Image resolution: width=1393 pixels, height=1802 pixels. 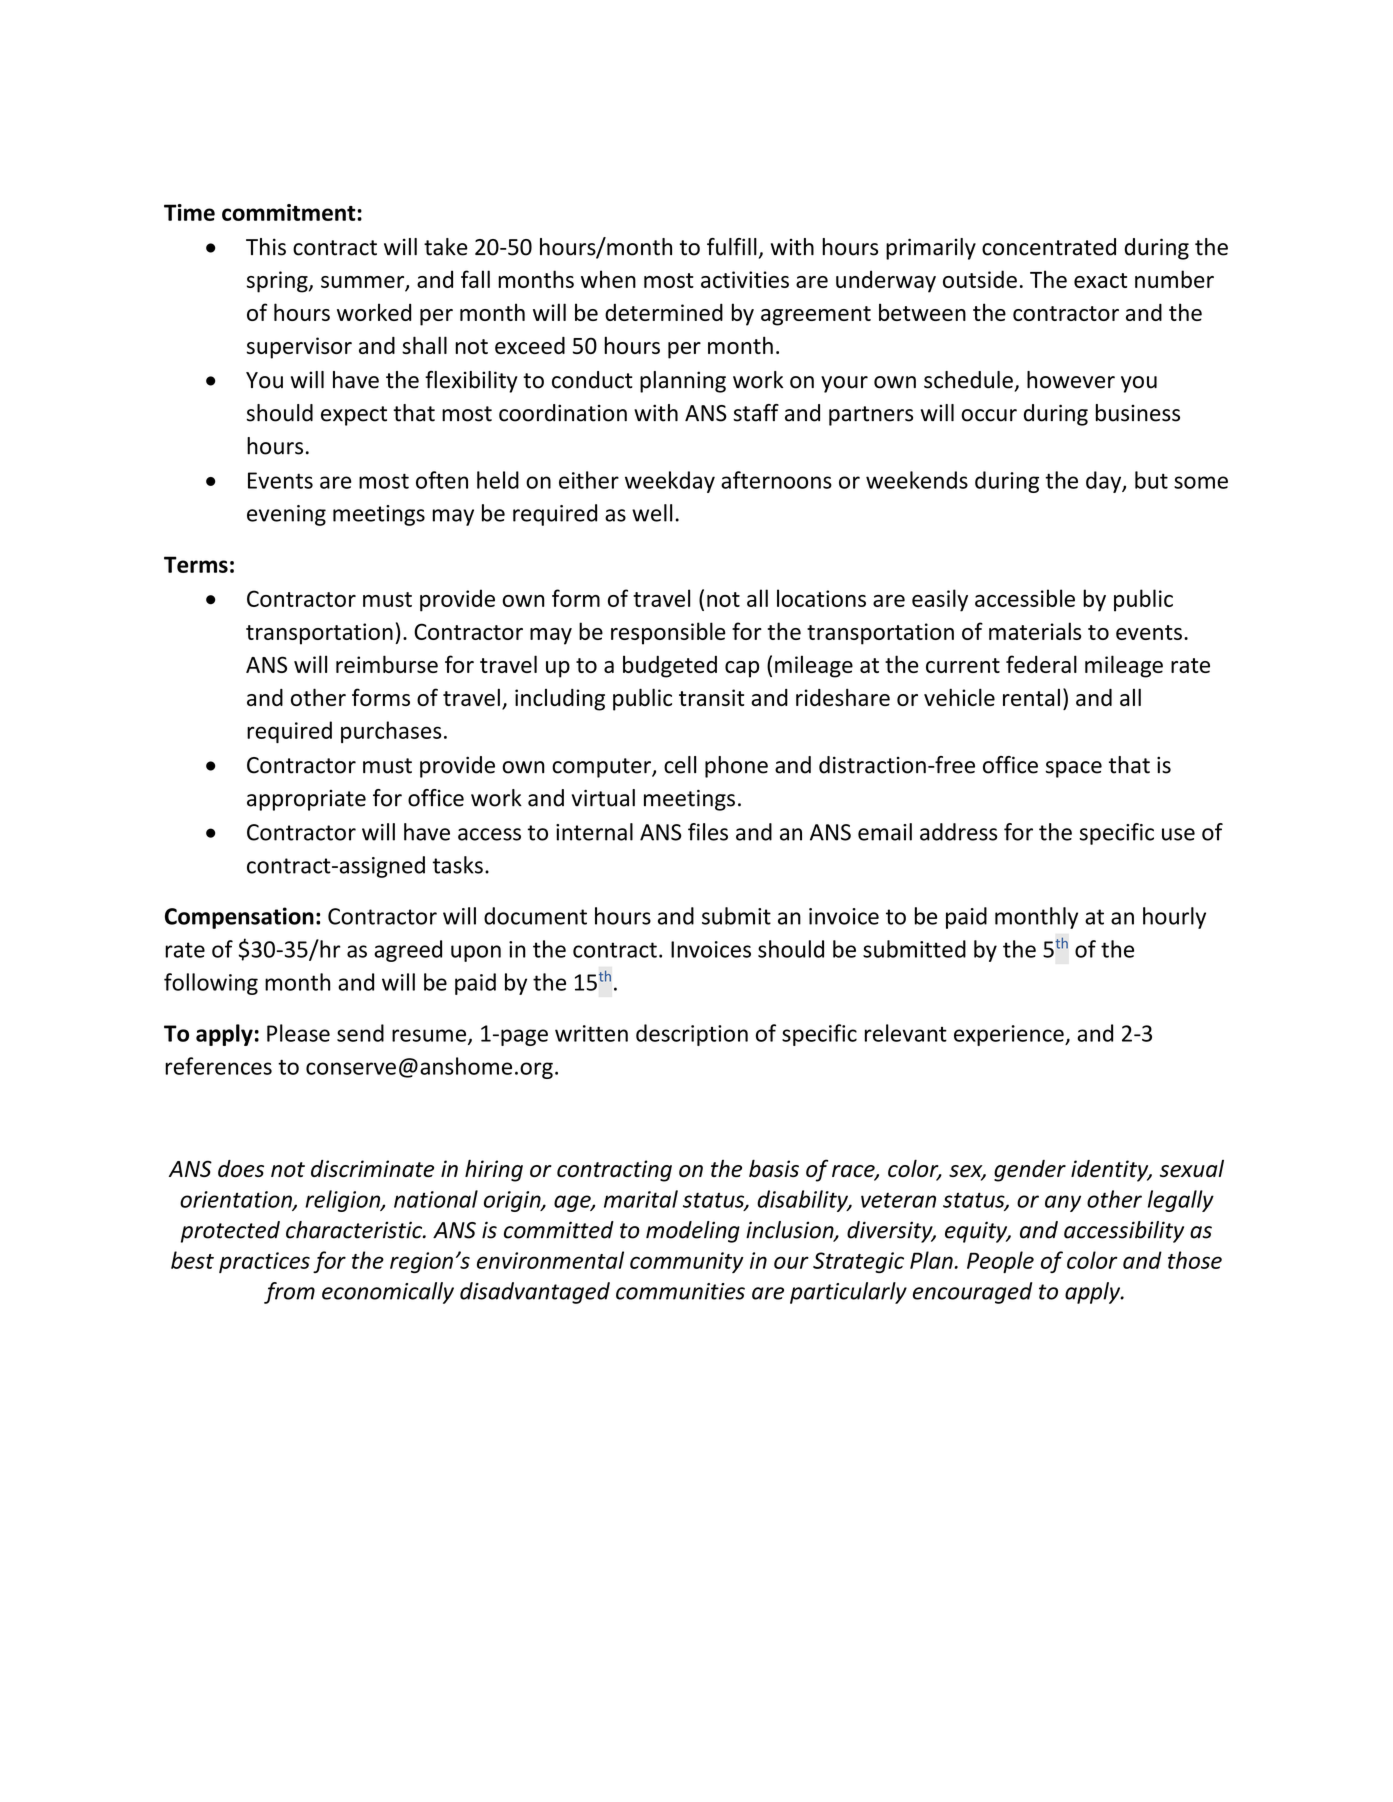 I want to click on description, so click(x=692, y=1035).
